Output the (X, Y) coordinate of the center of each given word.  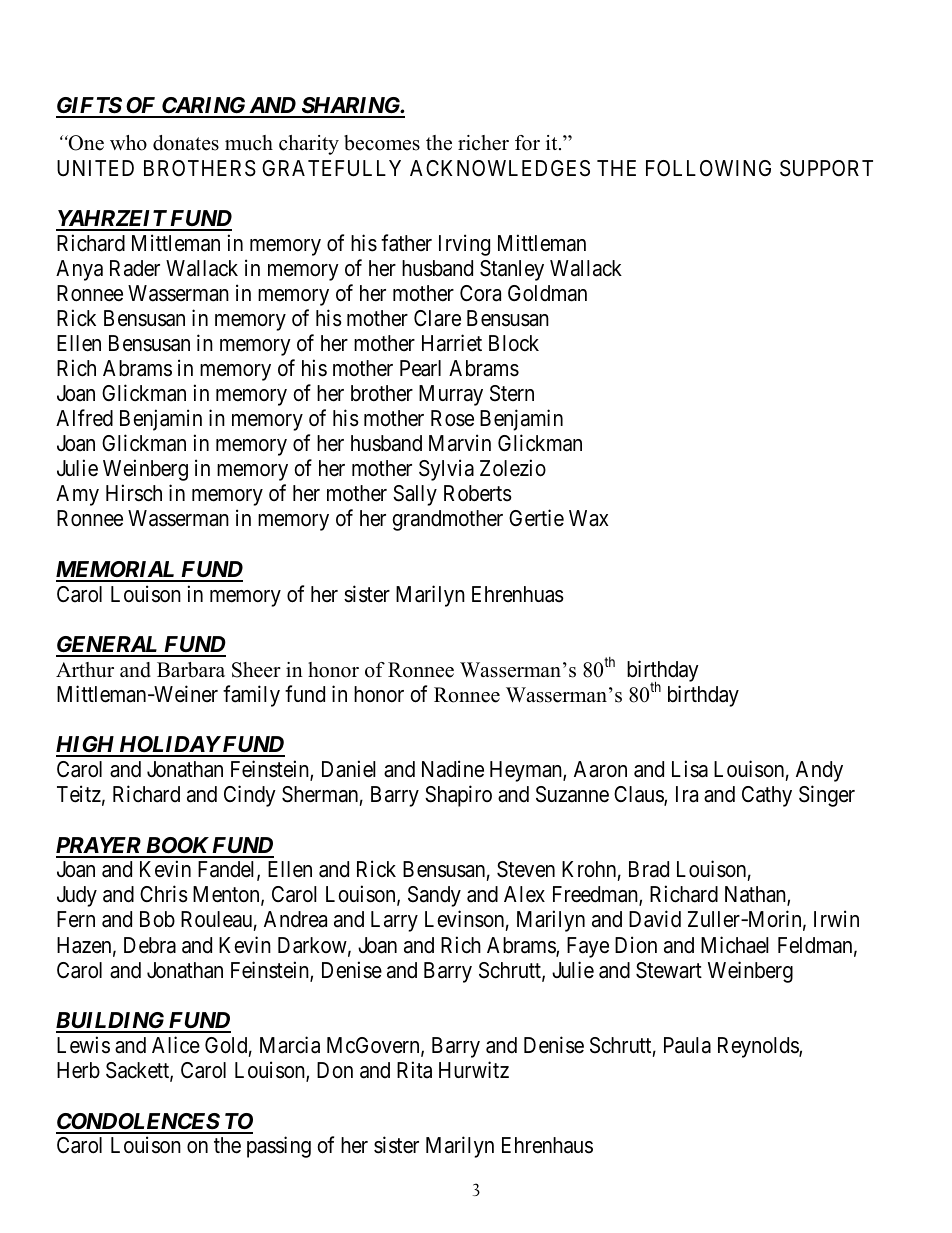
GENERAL (108, 646)
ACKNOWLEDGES (500, 168)
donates (186, 143)
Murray (451, 395)
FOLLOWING (708, 168)
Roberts (478, 493)
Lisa (690, 769)
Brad (649, 869)
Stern (512, 393)
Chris (164, 894)
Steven (526, 869)
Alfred (84, 418)
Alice (176, 1045)
